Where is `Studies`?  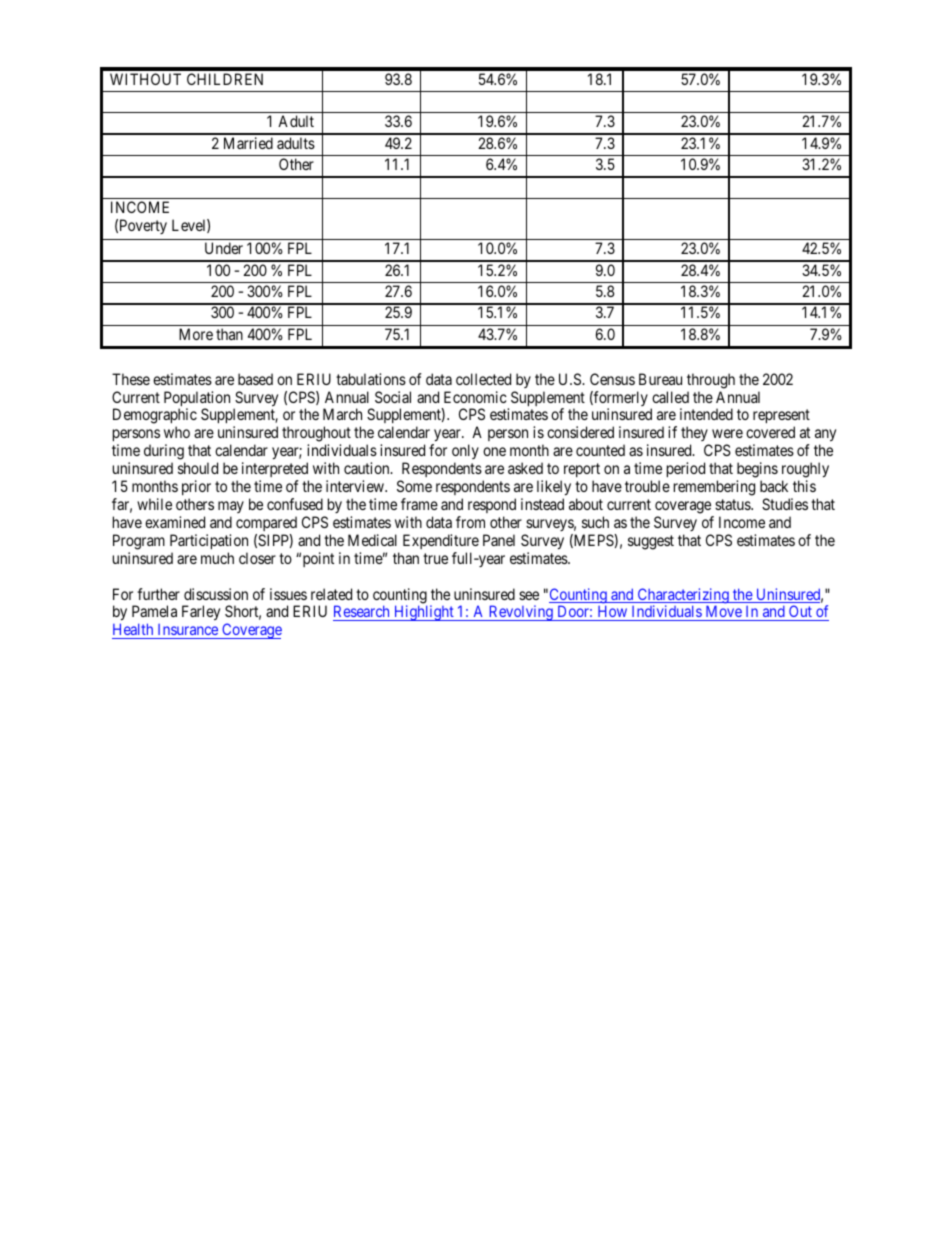
Studies is located at coordinates (785, 504).
